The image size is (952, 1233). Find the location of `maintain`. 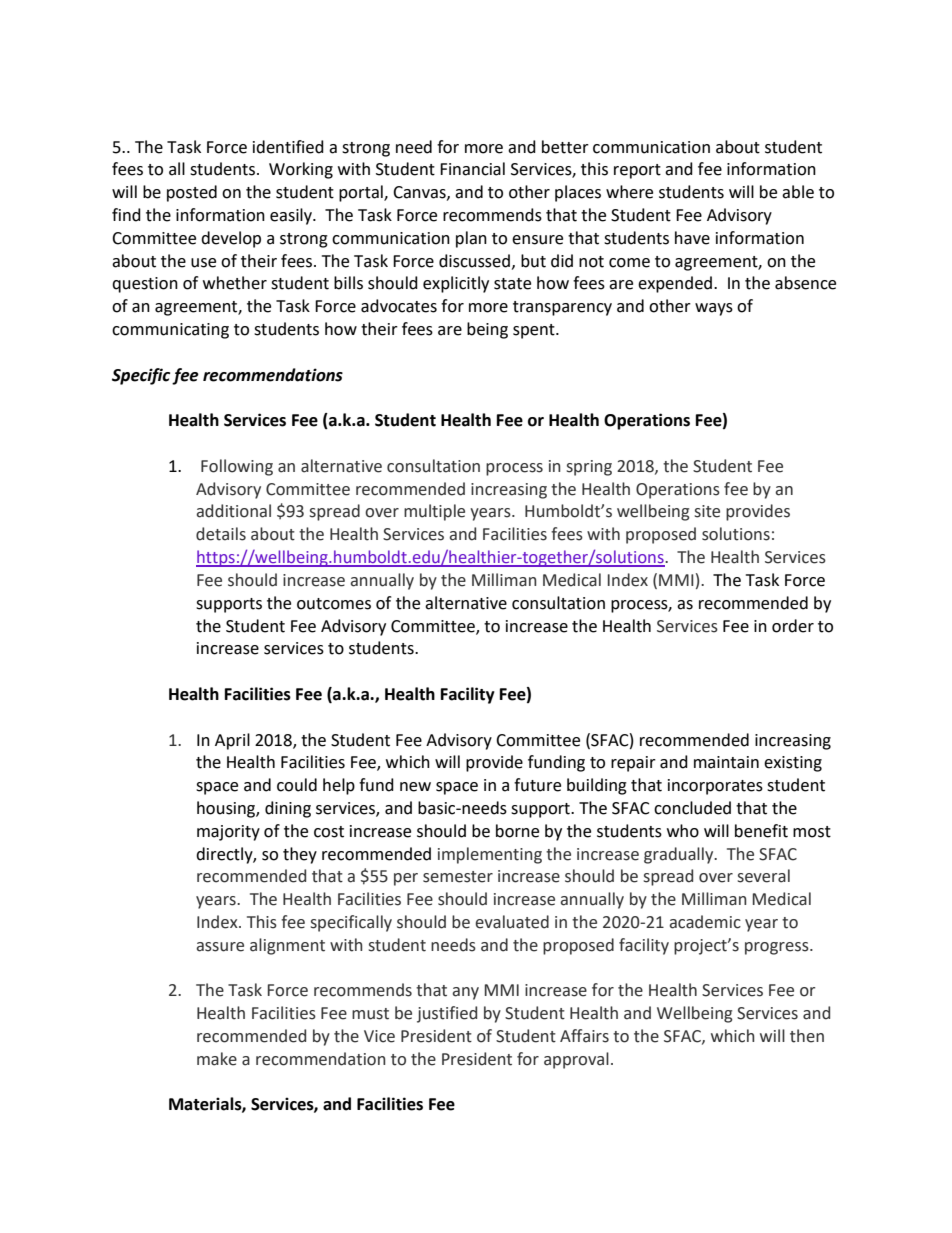

maintain is located at coordinates (726, 762).
